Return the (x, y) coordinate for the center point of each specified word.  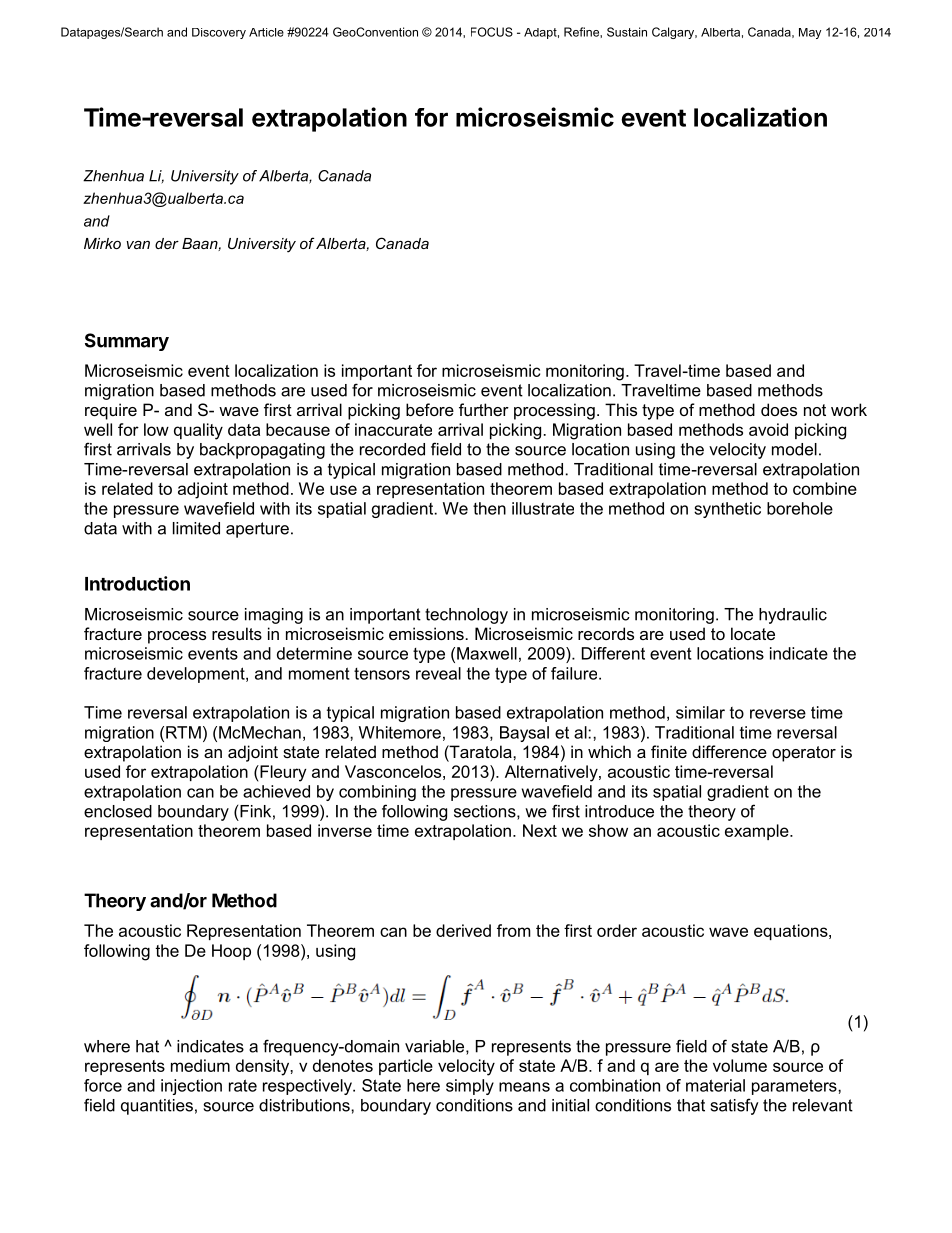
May (810, 33)
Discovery (219, 33)
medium (200, 1065)
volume (740, 1065)
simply (470, 1087)
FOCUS (492, 32)
